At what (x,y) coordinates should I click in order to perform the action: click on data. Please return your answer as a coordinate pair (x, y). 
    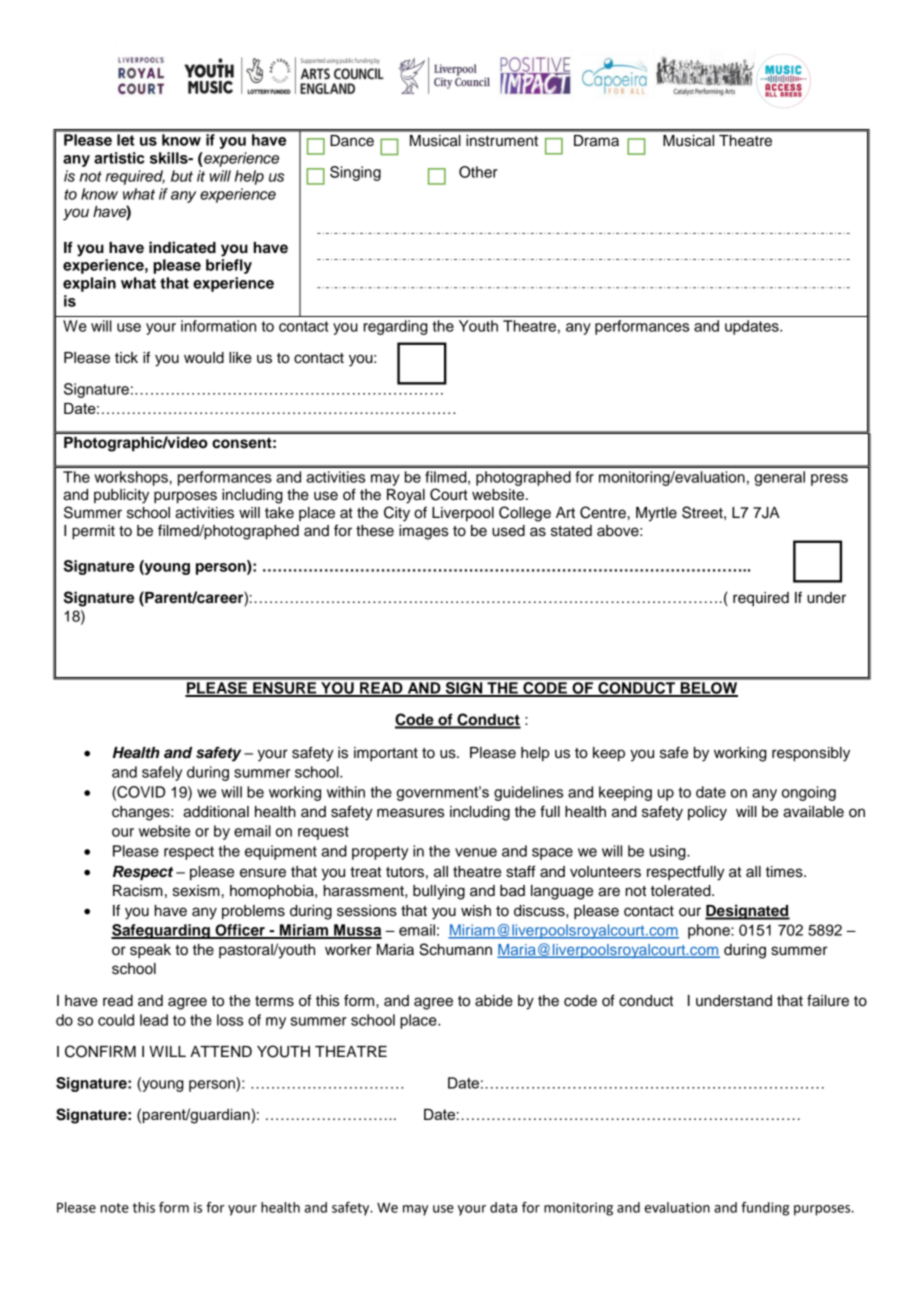
    Looking at the image, I should click on (503, 1207).
